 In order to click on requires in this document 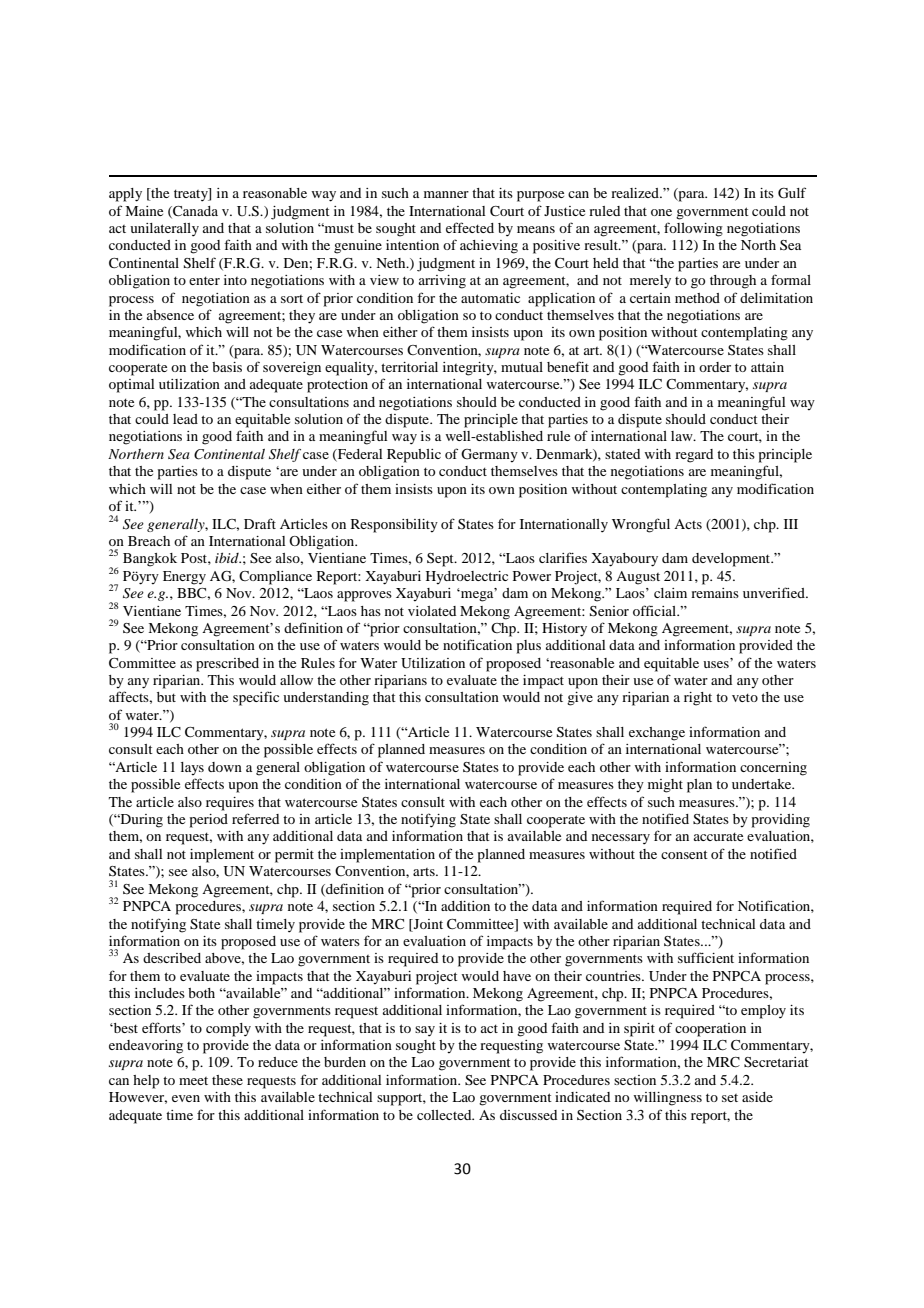, I will do `click(230, 804)`.
